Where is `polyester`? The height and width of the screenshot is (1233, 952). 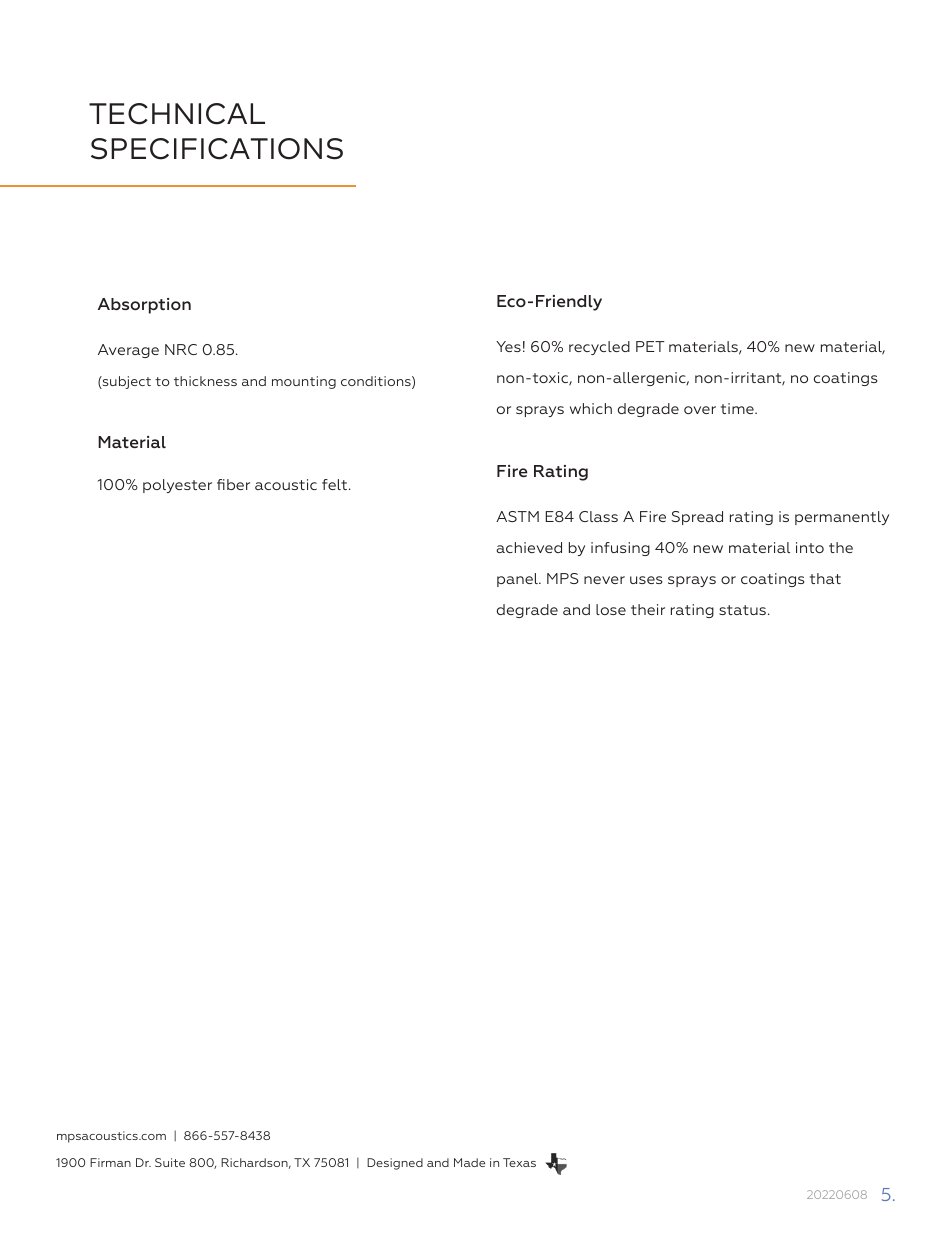 polyester is located at coordinates (177, 486).
